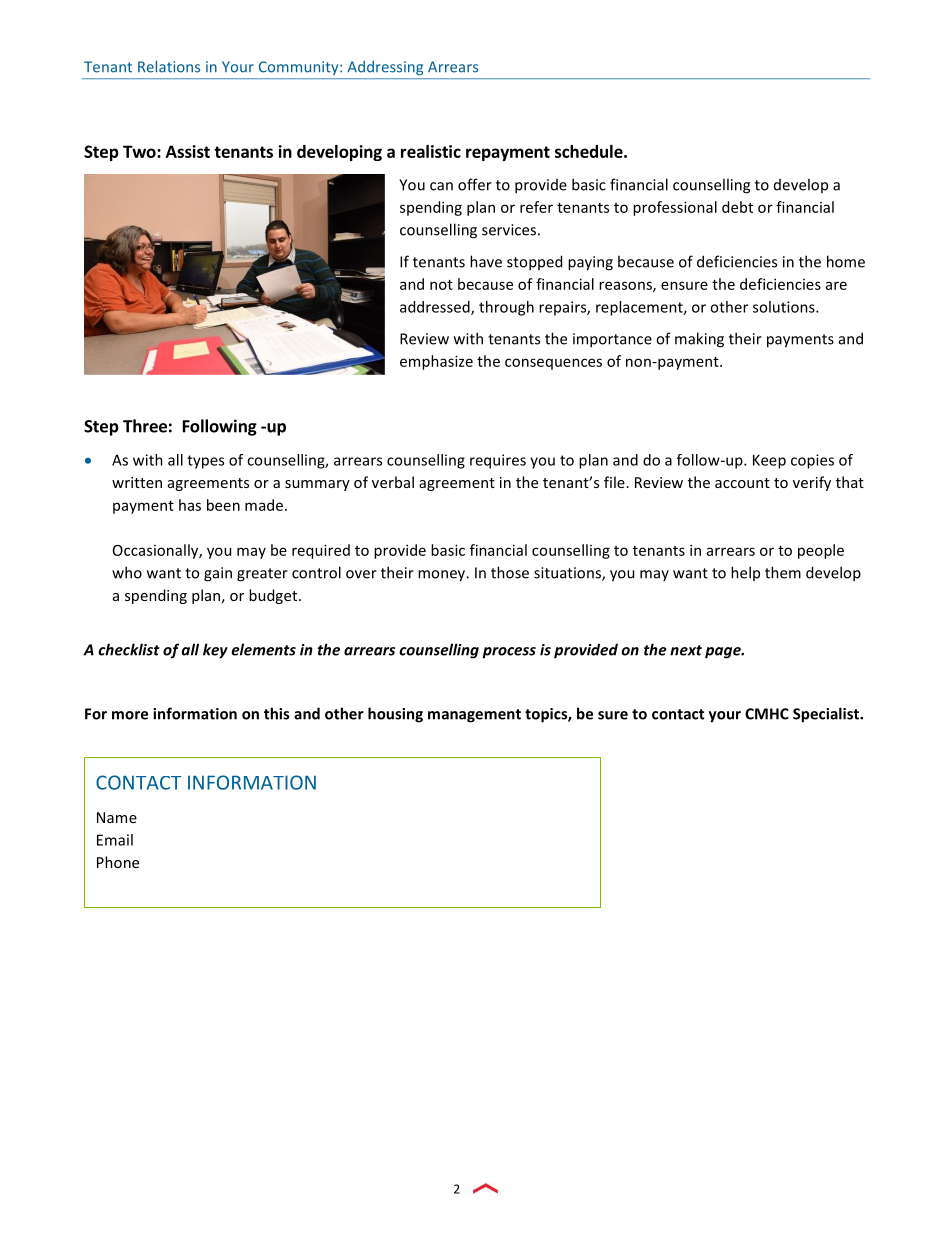 This document has height=1233, width=952. Describe the element at coordinates (169, 66) in the document. I see `Relations` at that location.
